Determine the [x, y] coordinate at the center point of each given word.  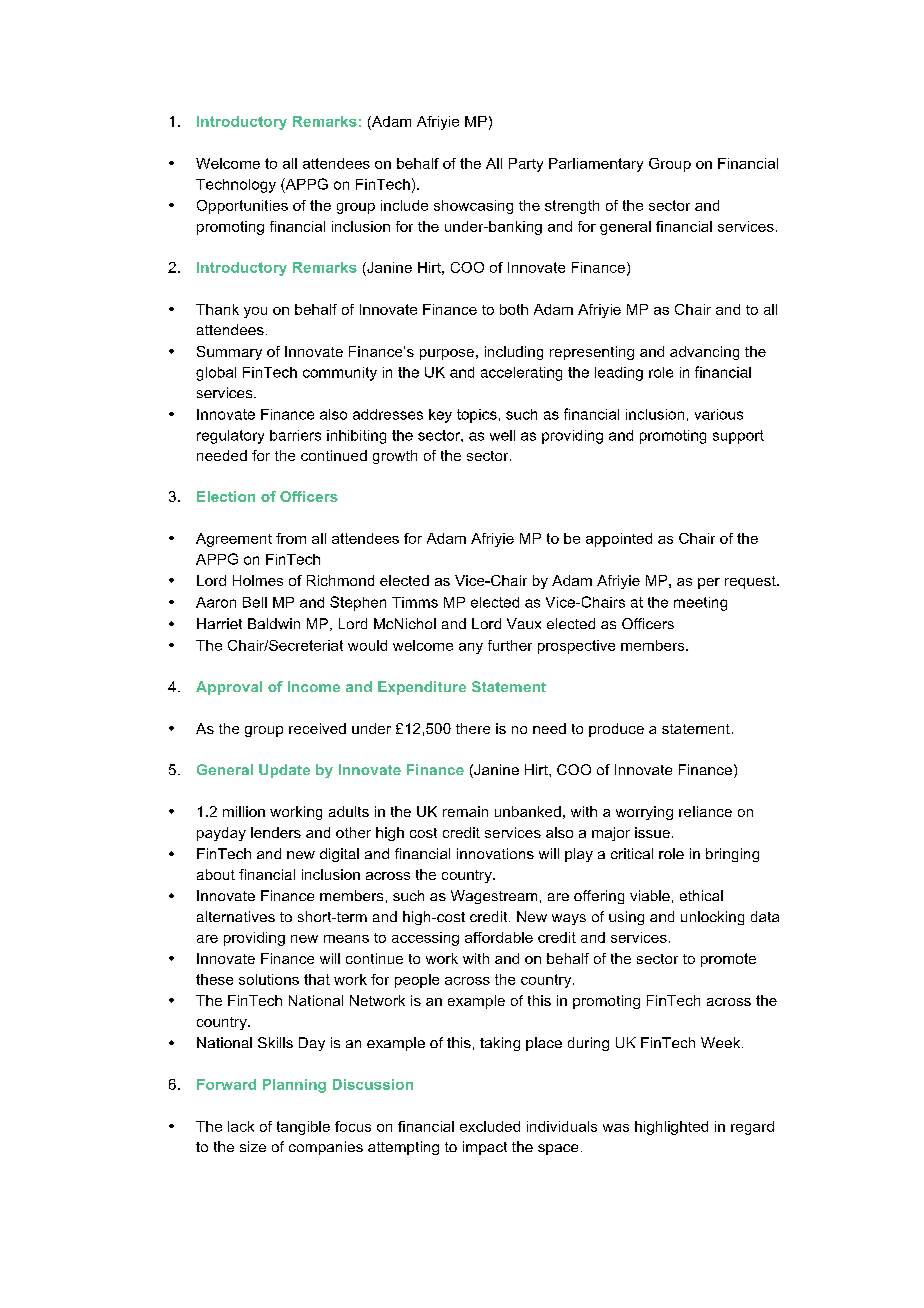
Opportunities [242, 207]
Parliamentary [596, 165]
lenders [276, 832]
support [738, 437]
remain [465, 811]
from [291, 538]
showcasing [473, 207]
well [502, 435]
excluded [490, 1126]
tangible [303, 1128]
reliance [705, 811]
